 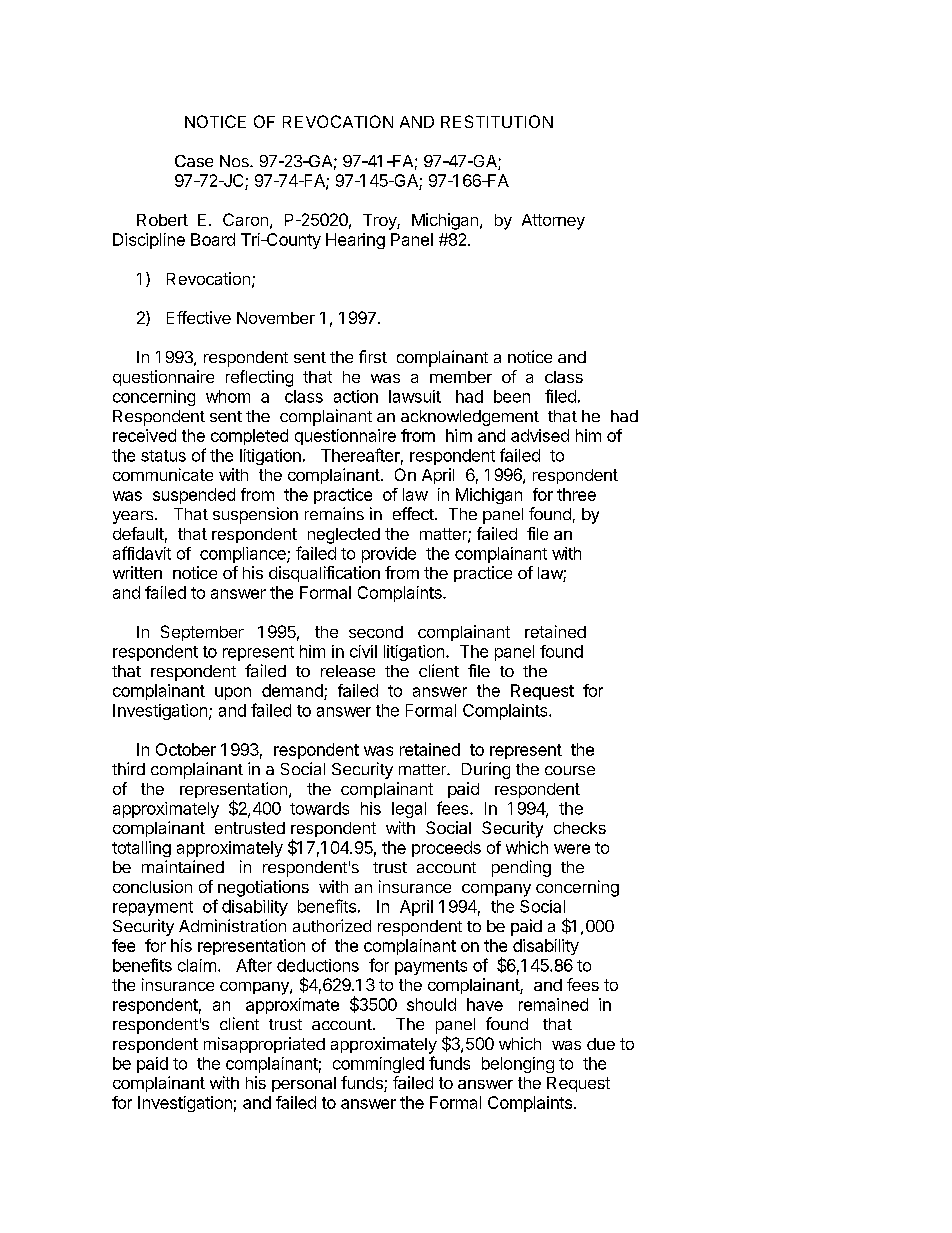 I want to click on second, so click(x=376, y=632).
